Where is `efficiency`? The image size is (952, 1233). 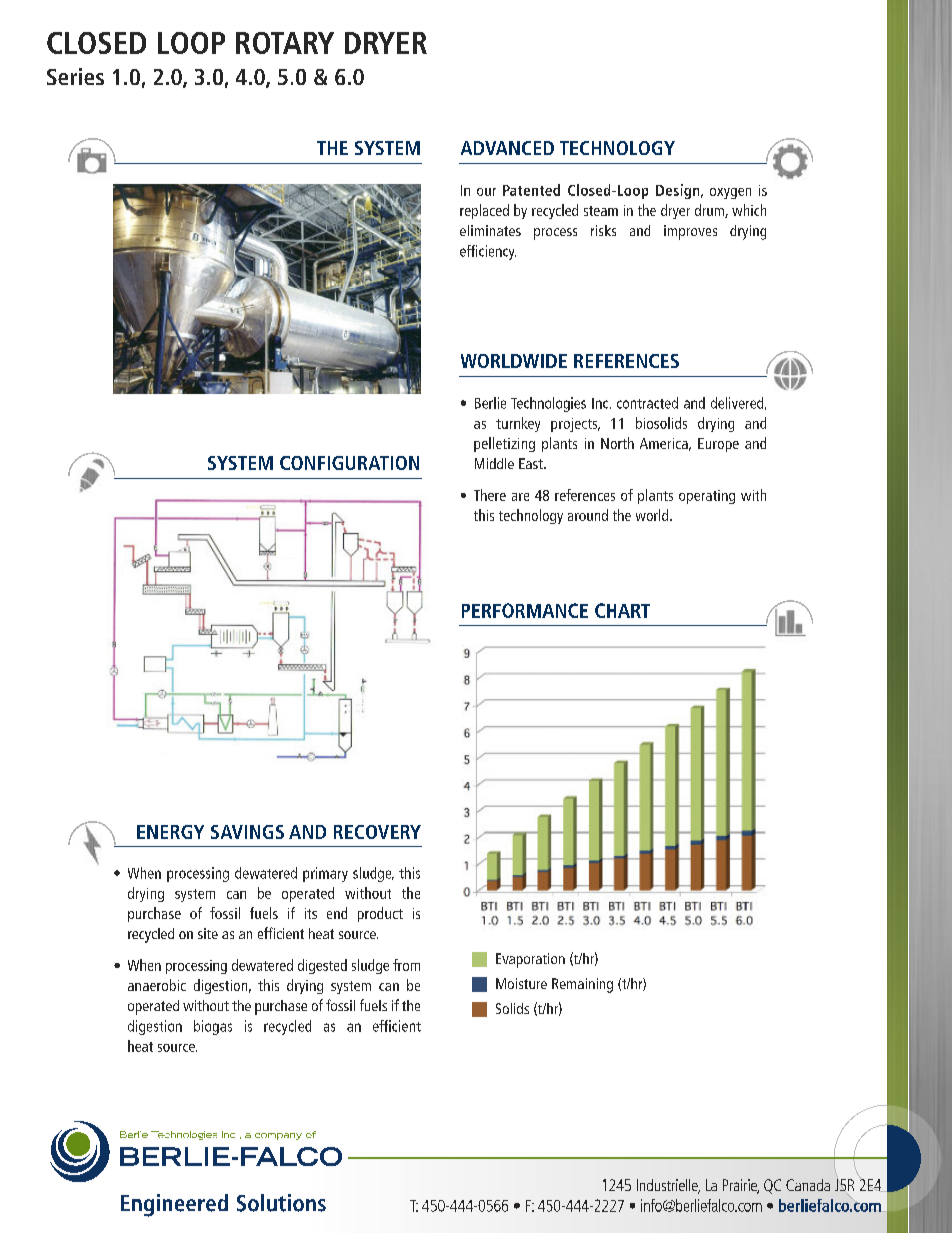 efficiency is located at coordinates (488, 252).
